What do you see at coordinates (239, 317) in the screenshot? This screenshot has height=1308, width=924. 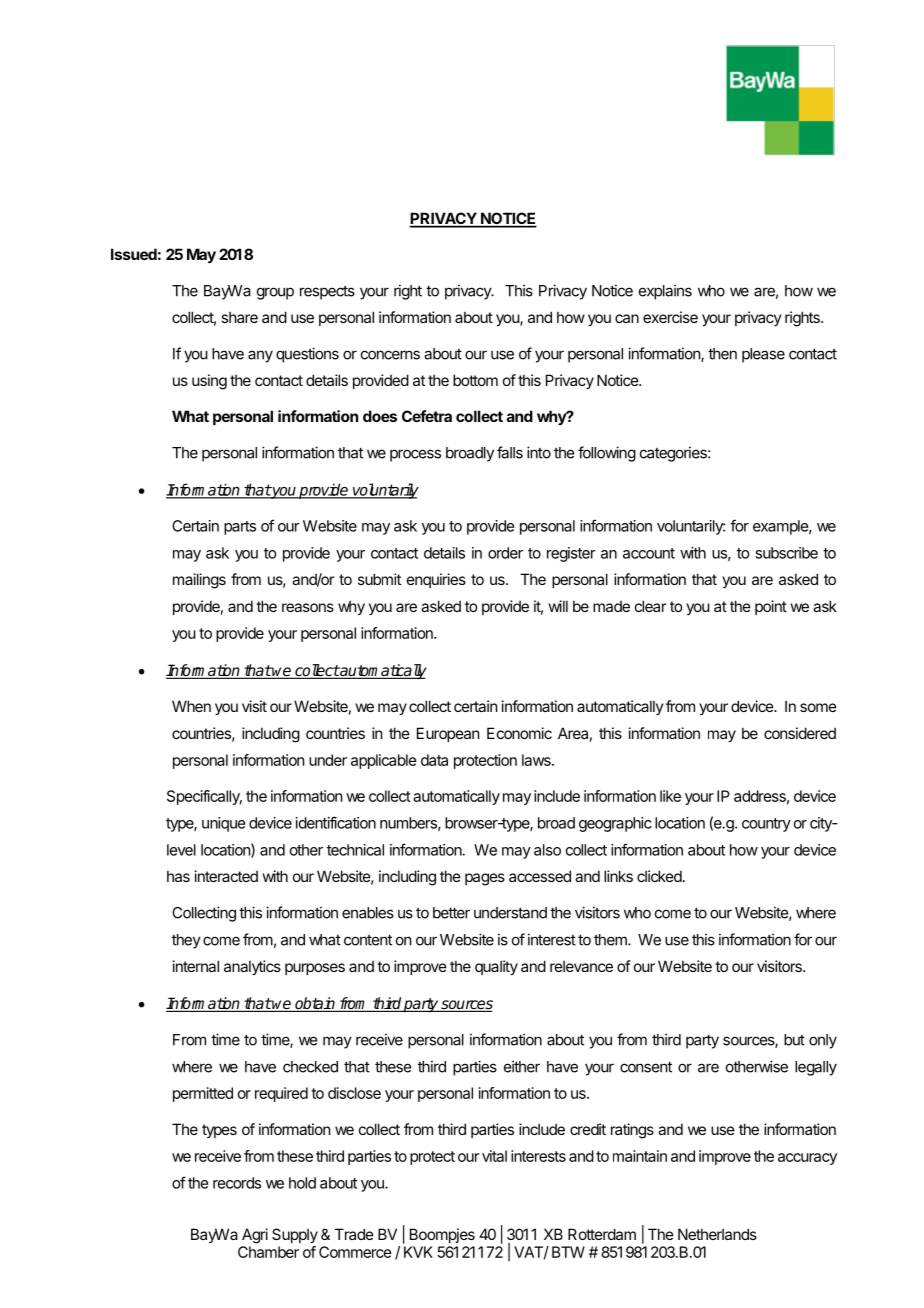 I see `share` at bounding box center [239, 317].
